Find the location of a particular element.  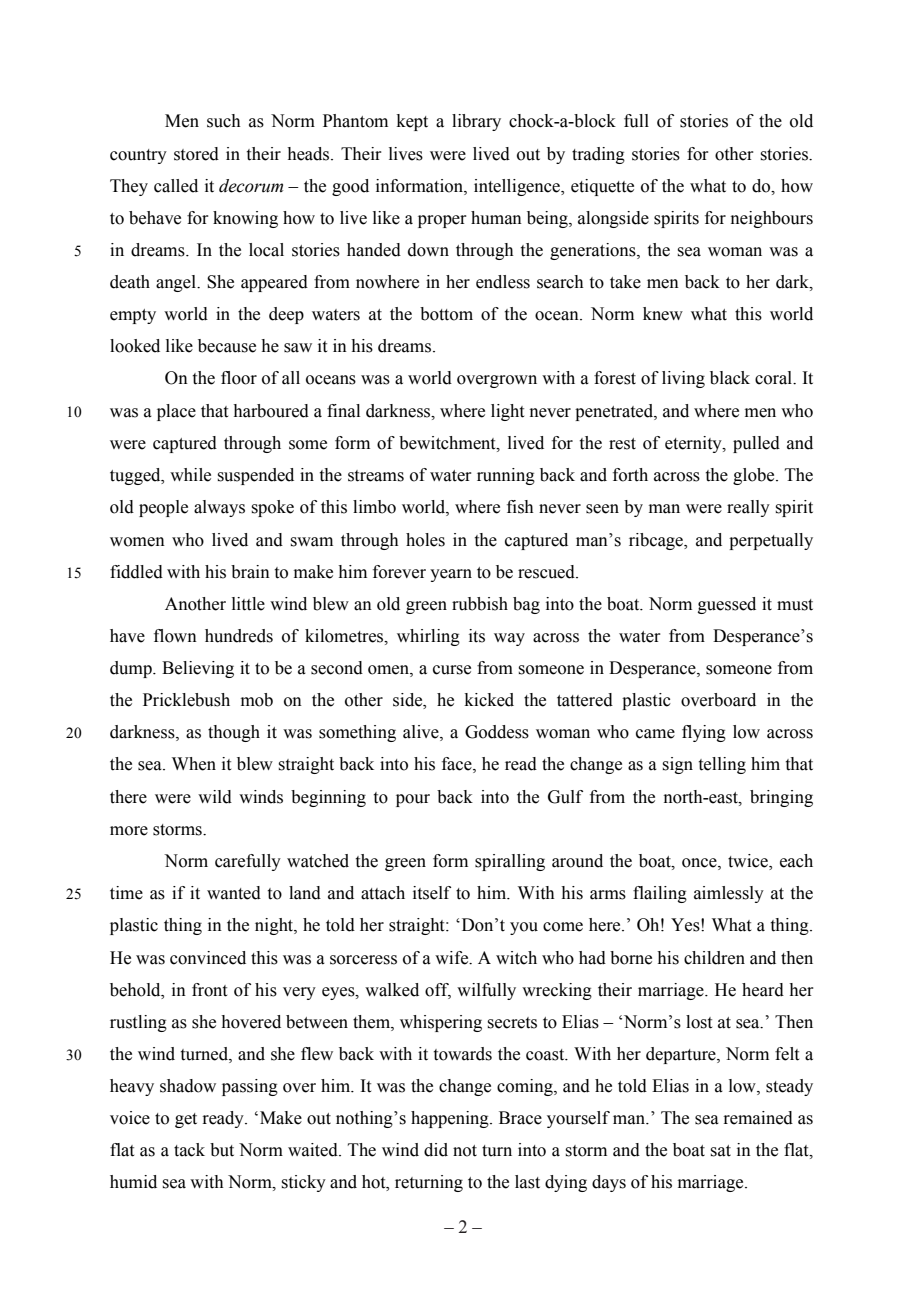

but is located at coordinates (222, 1150).
